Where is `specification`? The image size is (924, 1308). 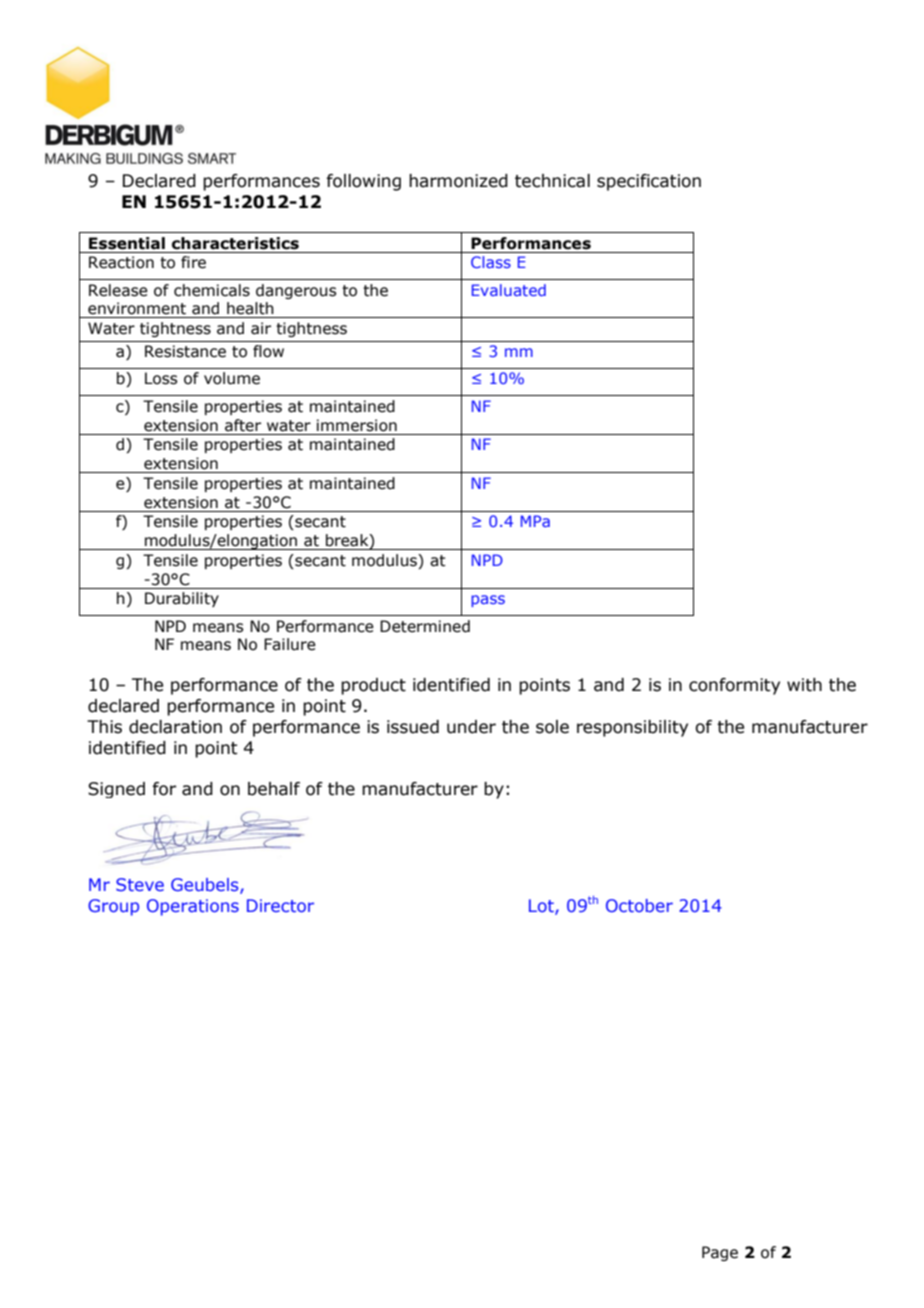
specification is located at coordinates (649, 182).
